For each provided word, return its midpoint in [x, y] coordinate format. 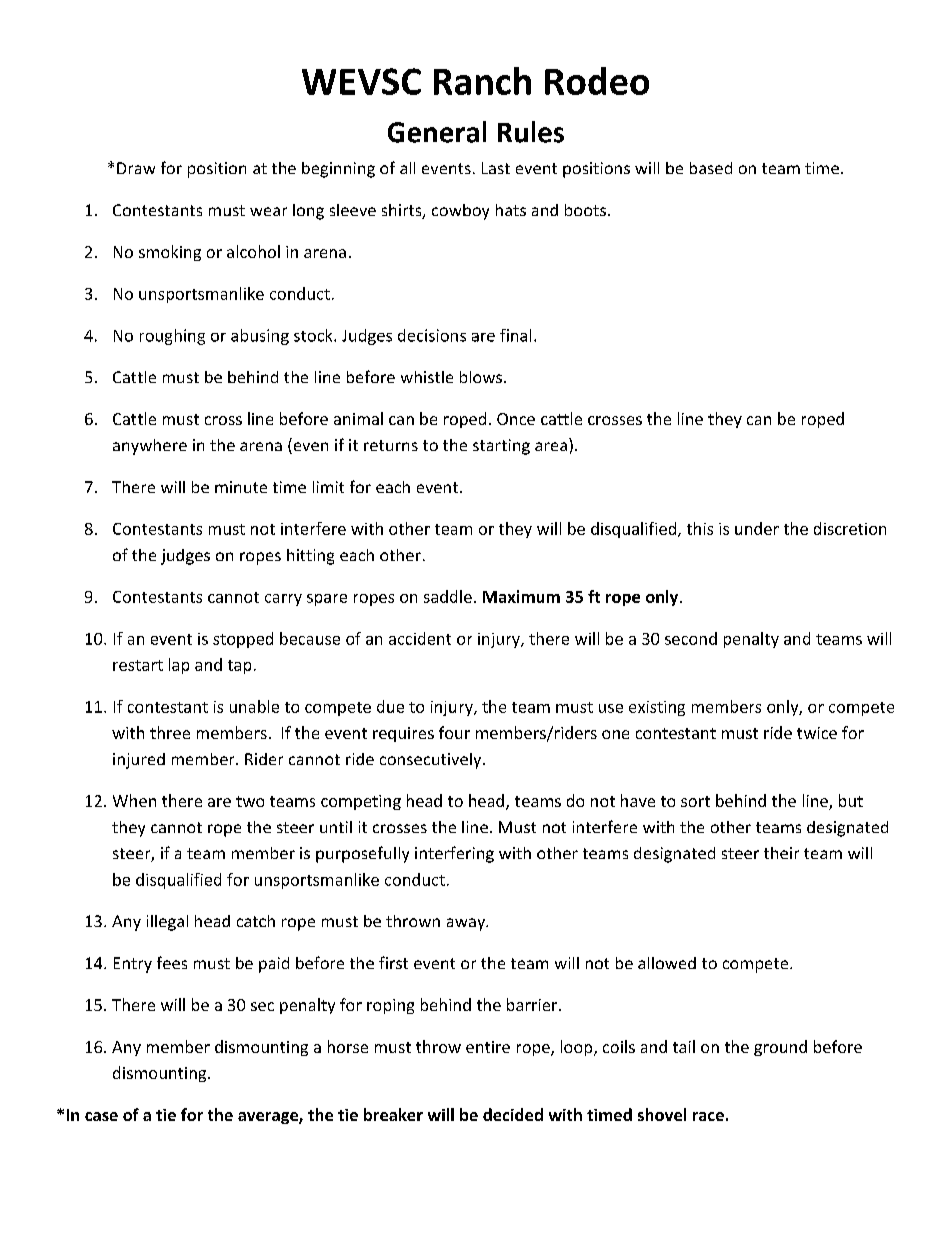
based [711, 168]
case [101, 1116]
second [691, 638]
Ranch [482, 81]
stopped [243, 640]
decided [513, 1114]
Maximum [521, 596]
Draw [136, 168]
